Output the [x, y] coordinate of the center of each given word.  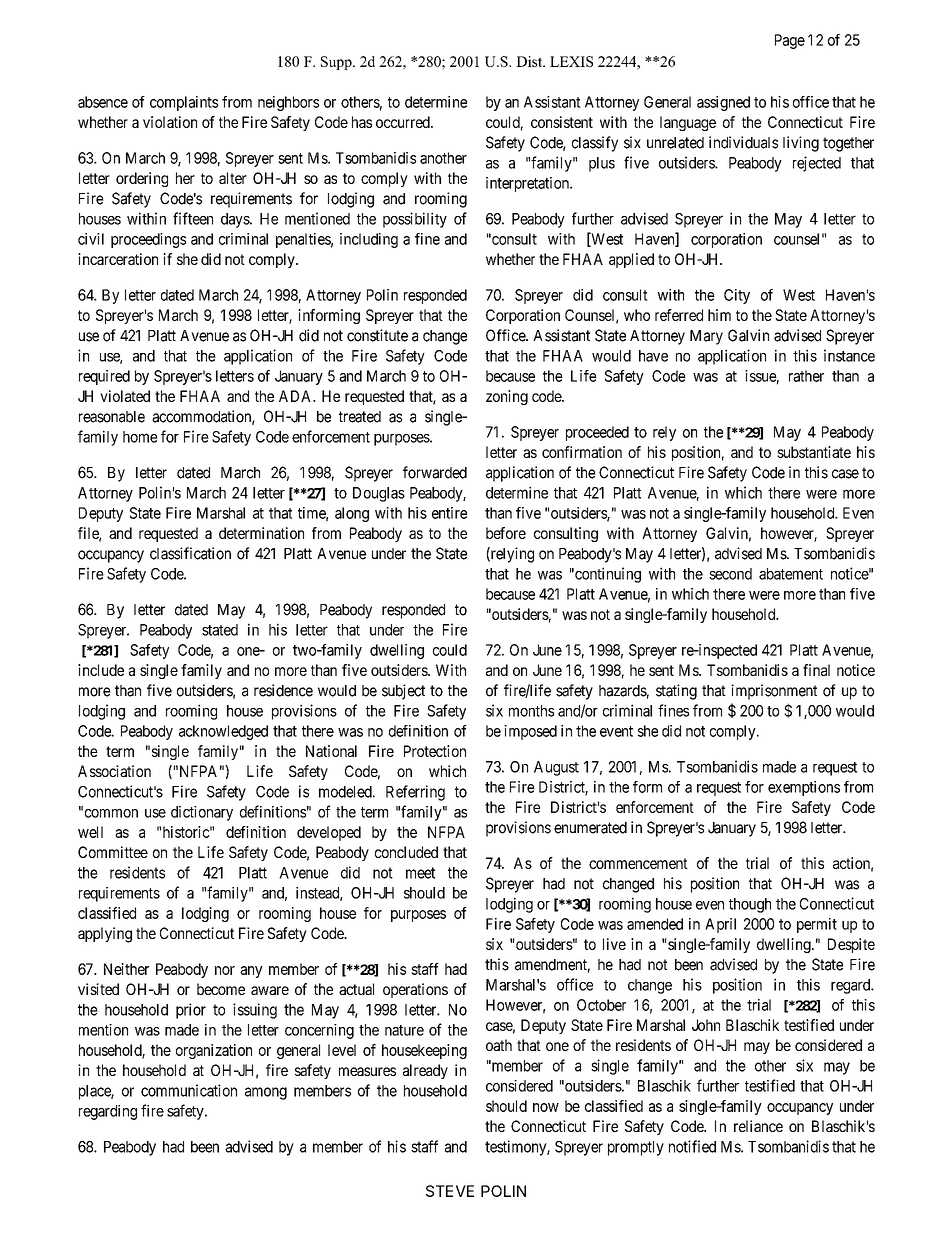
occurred [404, 122]
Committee [113, 852]
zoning [507, 397]
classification [190, 553]
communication [189, 1090]
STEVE [450, 1191]
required [104, 377]
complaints [184, 103]
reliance [758, 1126]
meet [420, 873]
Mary [706, 337]
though [750, 905]
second [730, 574]
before [506, 533]
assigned [723, 103]
